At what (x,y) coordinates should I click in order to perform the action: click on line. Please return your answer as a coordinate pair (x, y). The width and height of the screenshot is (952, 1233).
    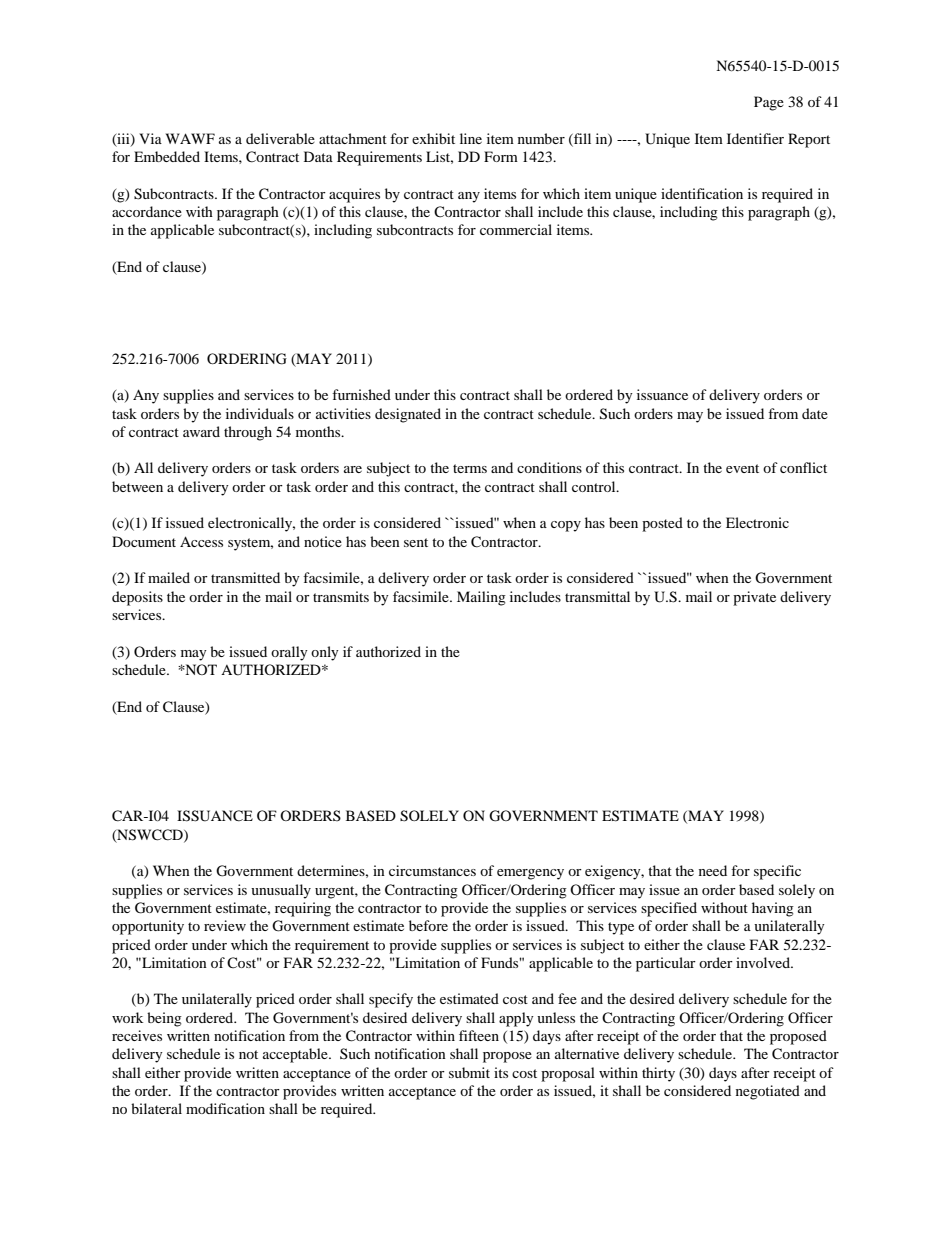
    Looking at the image, I should click on (471, 138).
